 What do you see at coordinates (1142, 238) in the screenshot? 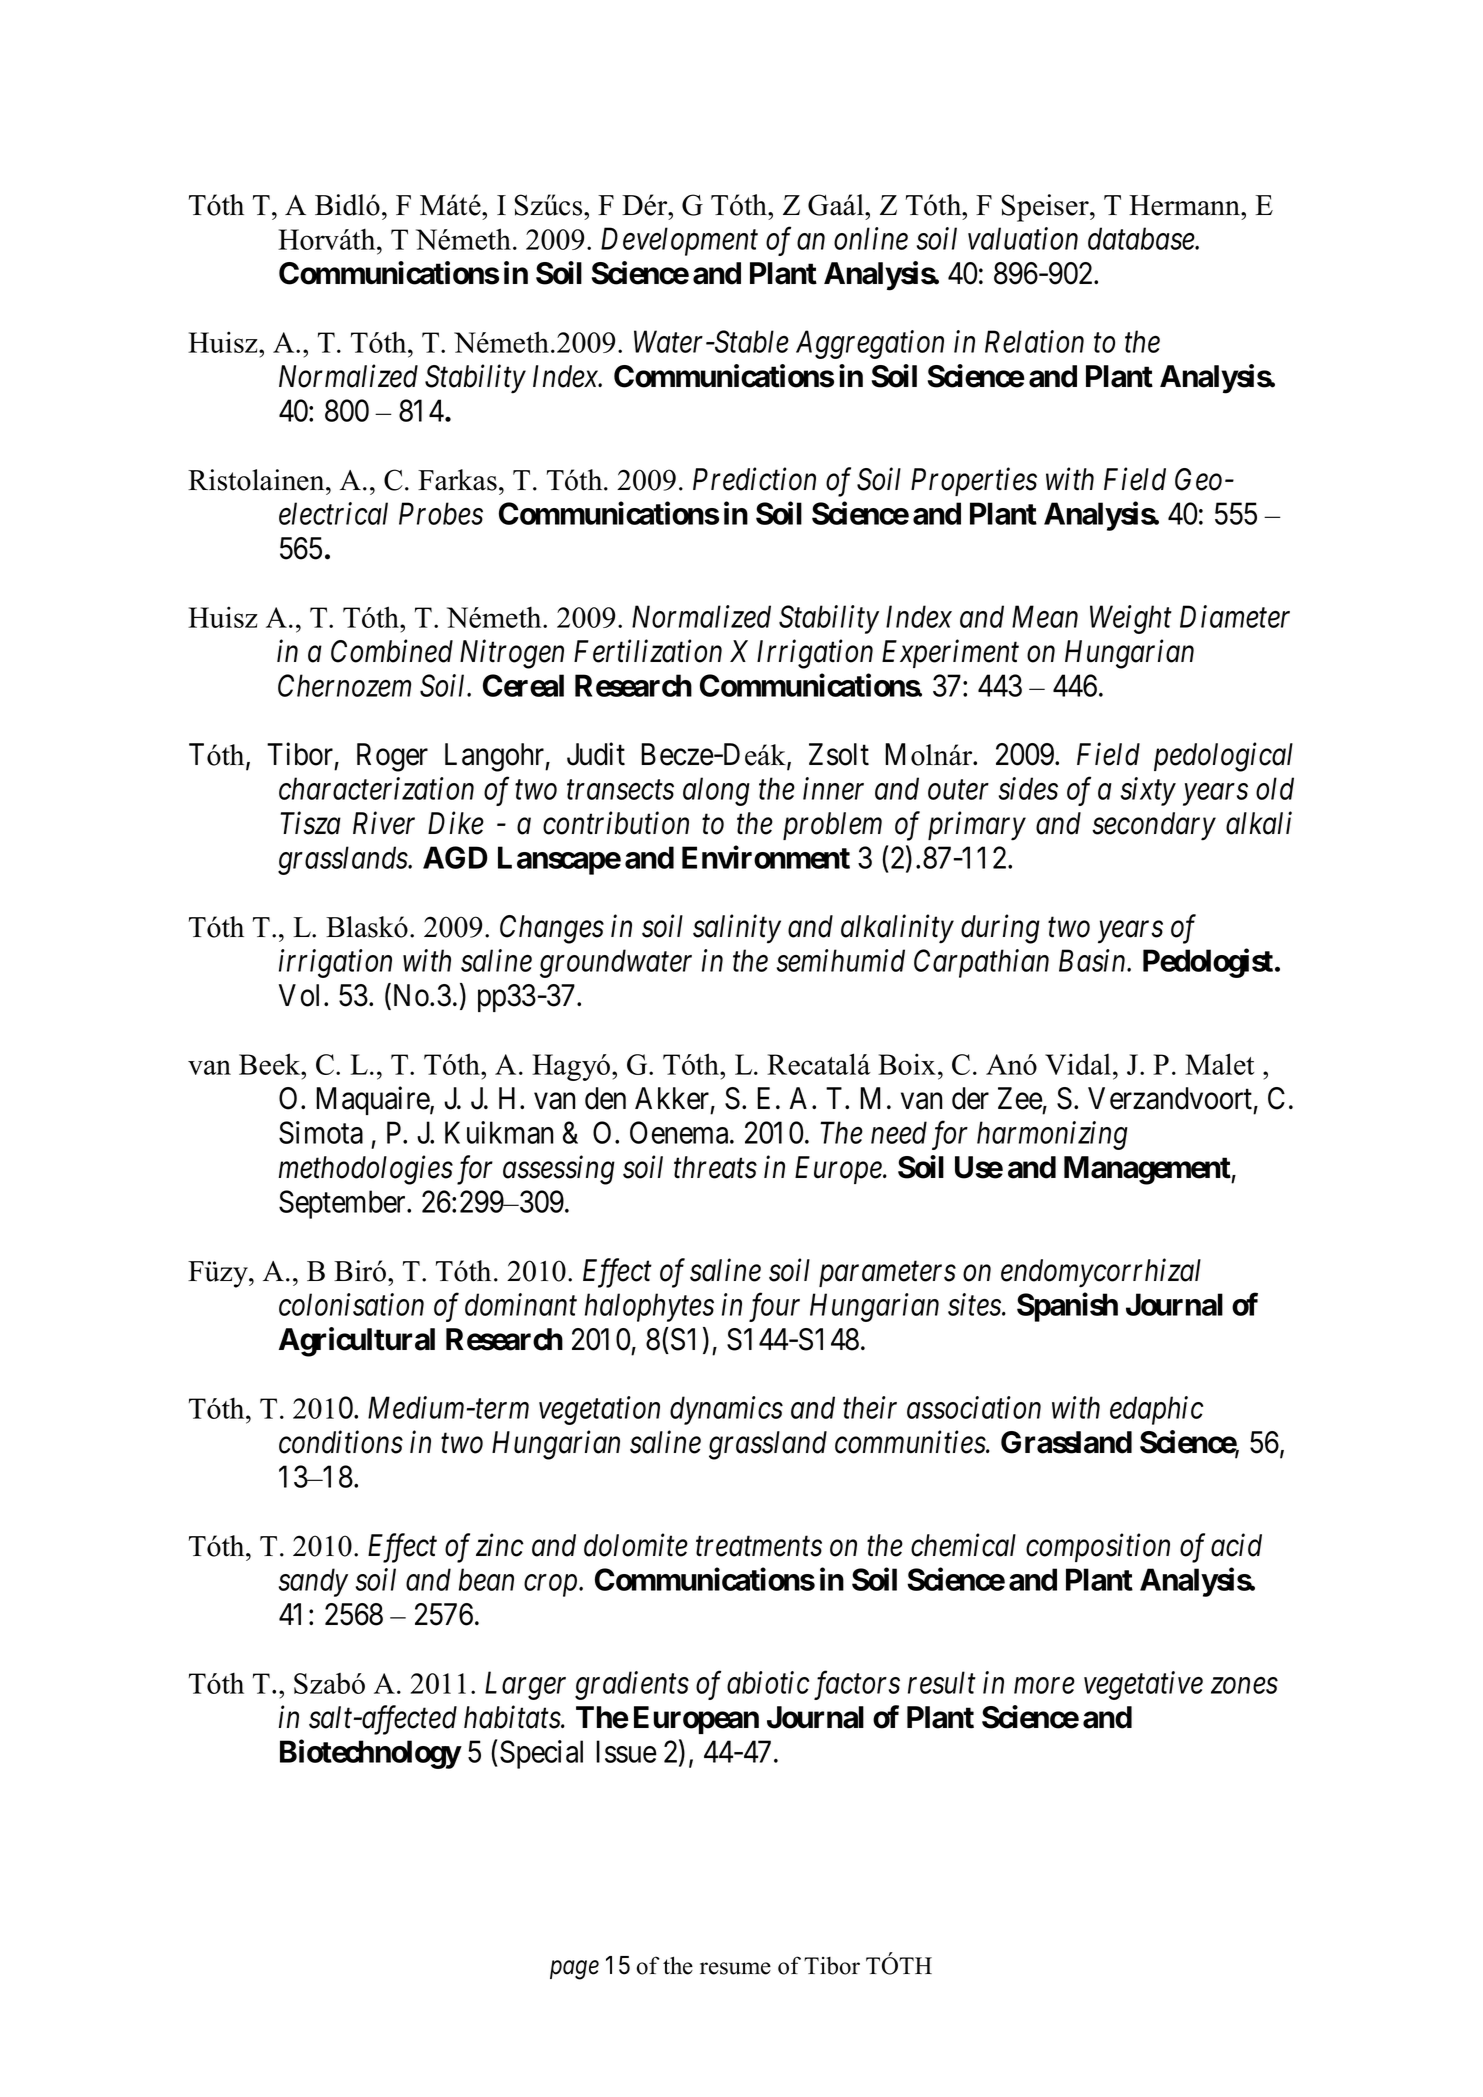
I see `database` at bounding box center [1142, 238].
